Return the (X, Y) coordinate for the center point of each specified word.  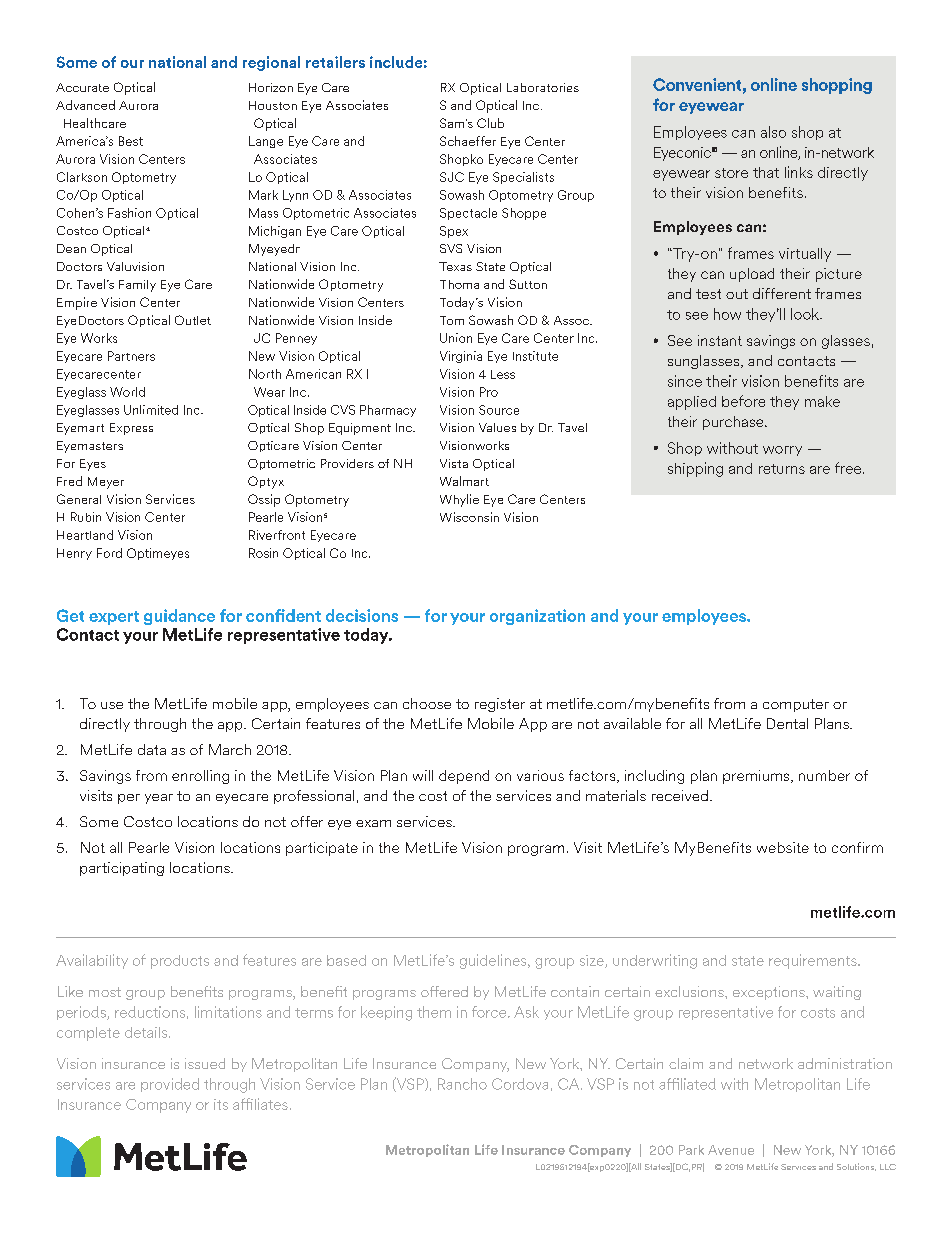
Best (131, 141)
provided (170, 1085)
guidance (179, 617)
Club (490, 123)
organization (537, 617)
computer (796, 705)
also (773, 132)
